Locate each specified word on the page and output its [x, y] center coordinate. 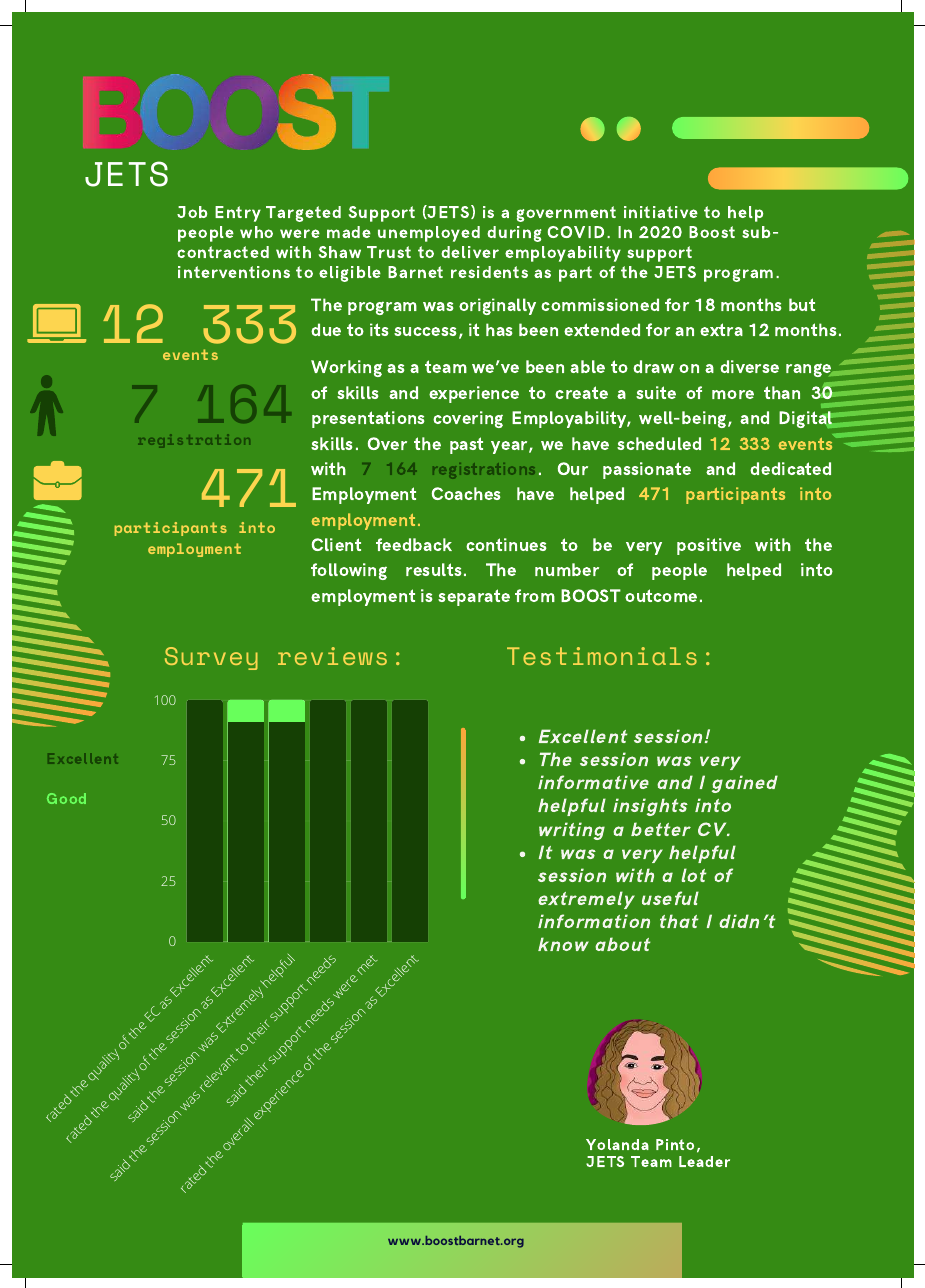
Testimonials [602, 656]
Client [336, 544]
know [563, 944]
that [679, 921]
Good [66, 798]
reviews [332, 656]
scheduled [659, 443]
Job [192, 212]
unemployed [429, 234]
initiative [661, 212]
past [466, 445]
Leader [704, 1161]
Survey [211, 658]
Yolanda [617, 1144]
